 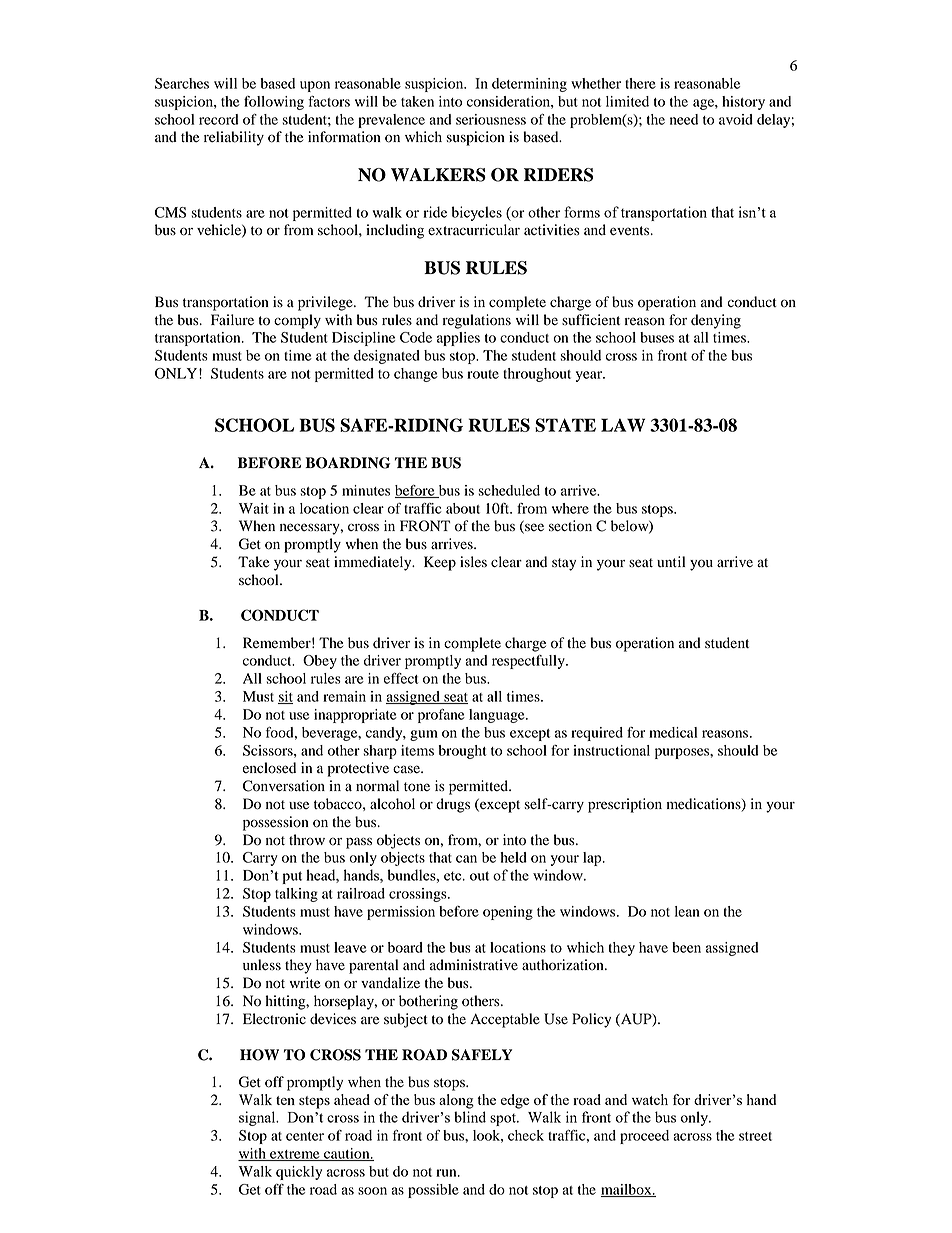 What do you see at coordinates (491, 119) in the screenshot?
I see `seriousness` at bounding box center [491, 119].
